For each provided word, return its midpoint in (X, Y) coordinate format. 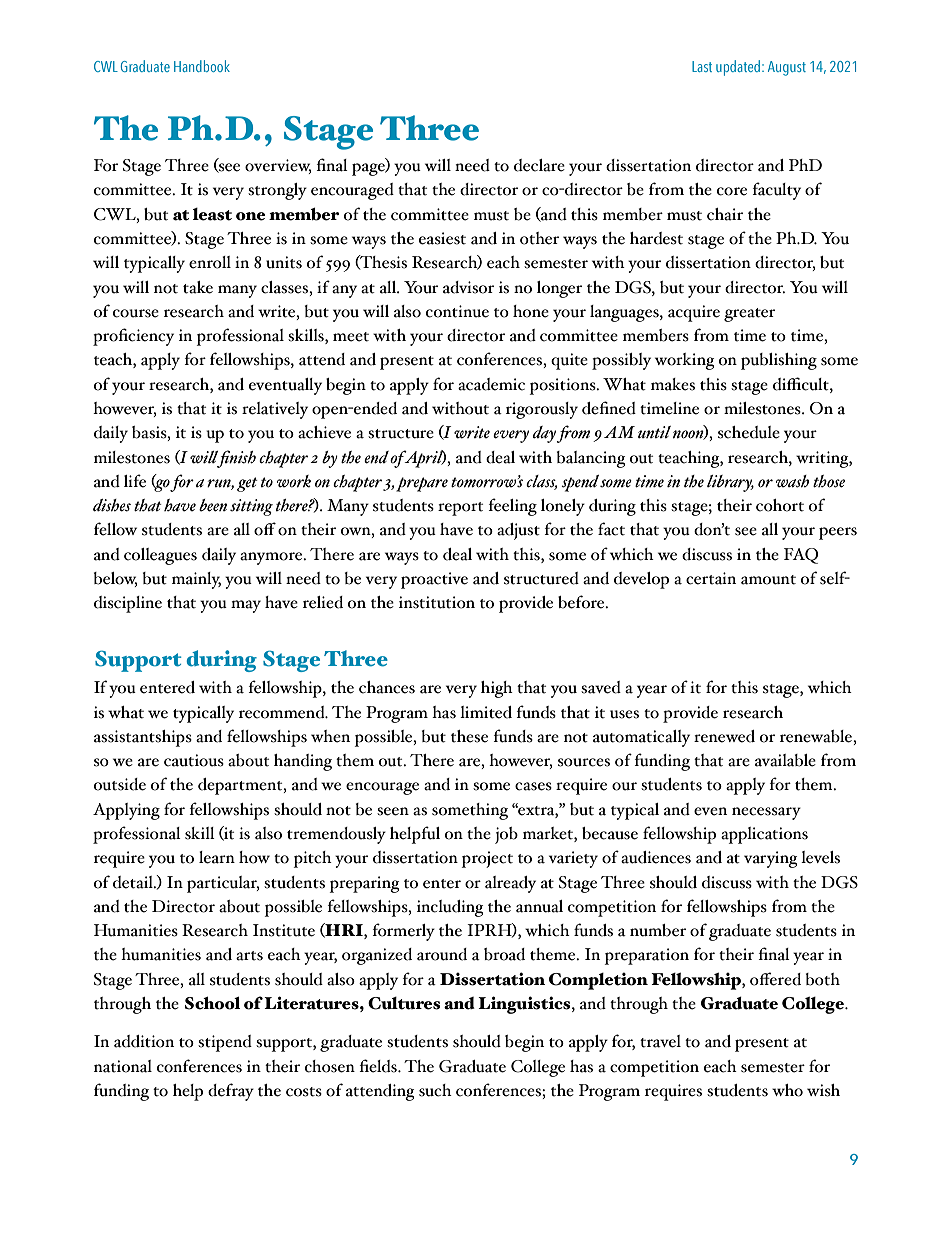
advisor (468, 287)
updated (738, 68)
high (497, 689)
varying (770, 859)
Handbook (202, 66)
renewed (724, 736)
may (246, 606)
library (730, 483)
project (487, 859)
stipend (225, 1043)
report (460, 509)
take (198, 287)
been (213, 505)
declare (539, 165)
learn (217, 857)
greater (749, 315)
